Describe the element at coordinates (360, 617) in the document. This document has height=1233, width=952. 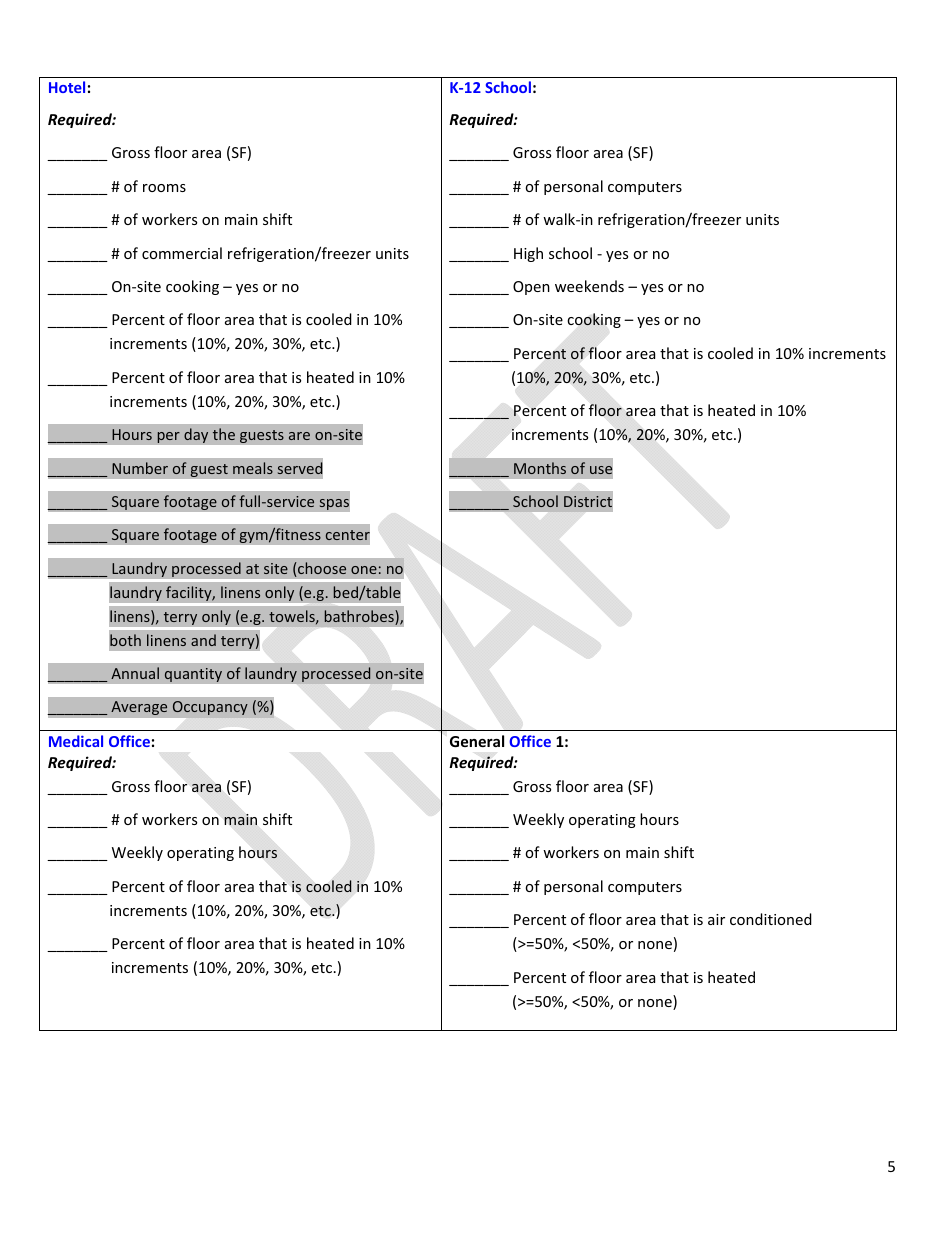
I see `bathrobes` at that location.
